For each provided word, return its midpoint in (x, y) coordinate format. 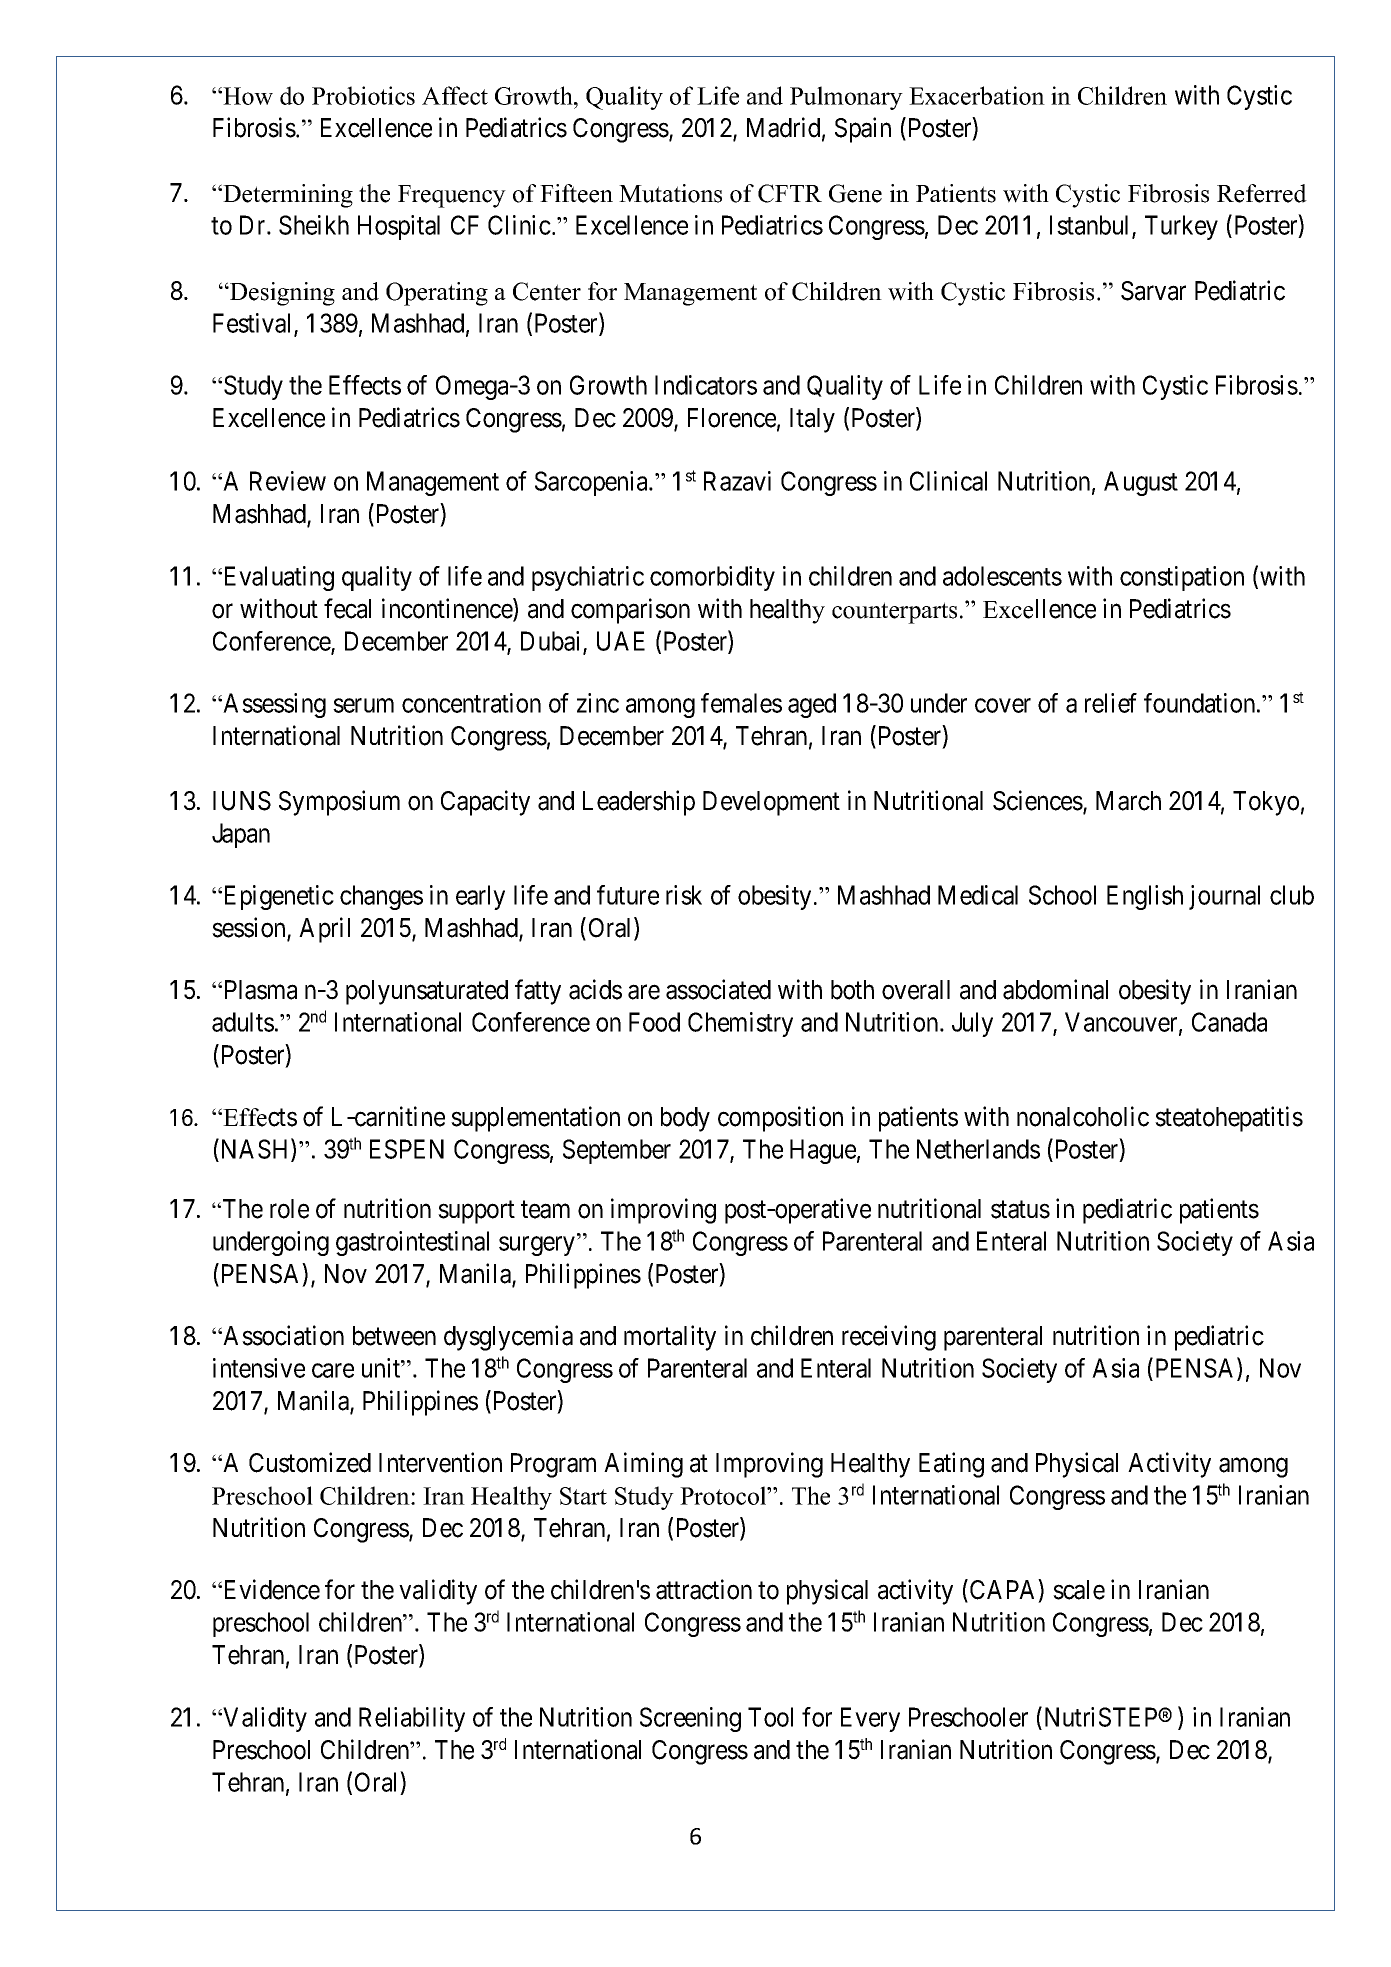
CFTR (790, 193)
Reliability (412, 1719)
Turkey (1181, 227)
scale (1079, 1590)
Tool (770, 1717)
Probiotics (363, 95)
